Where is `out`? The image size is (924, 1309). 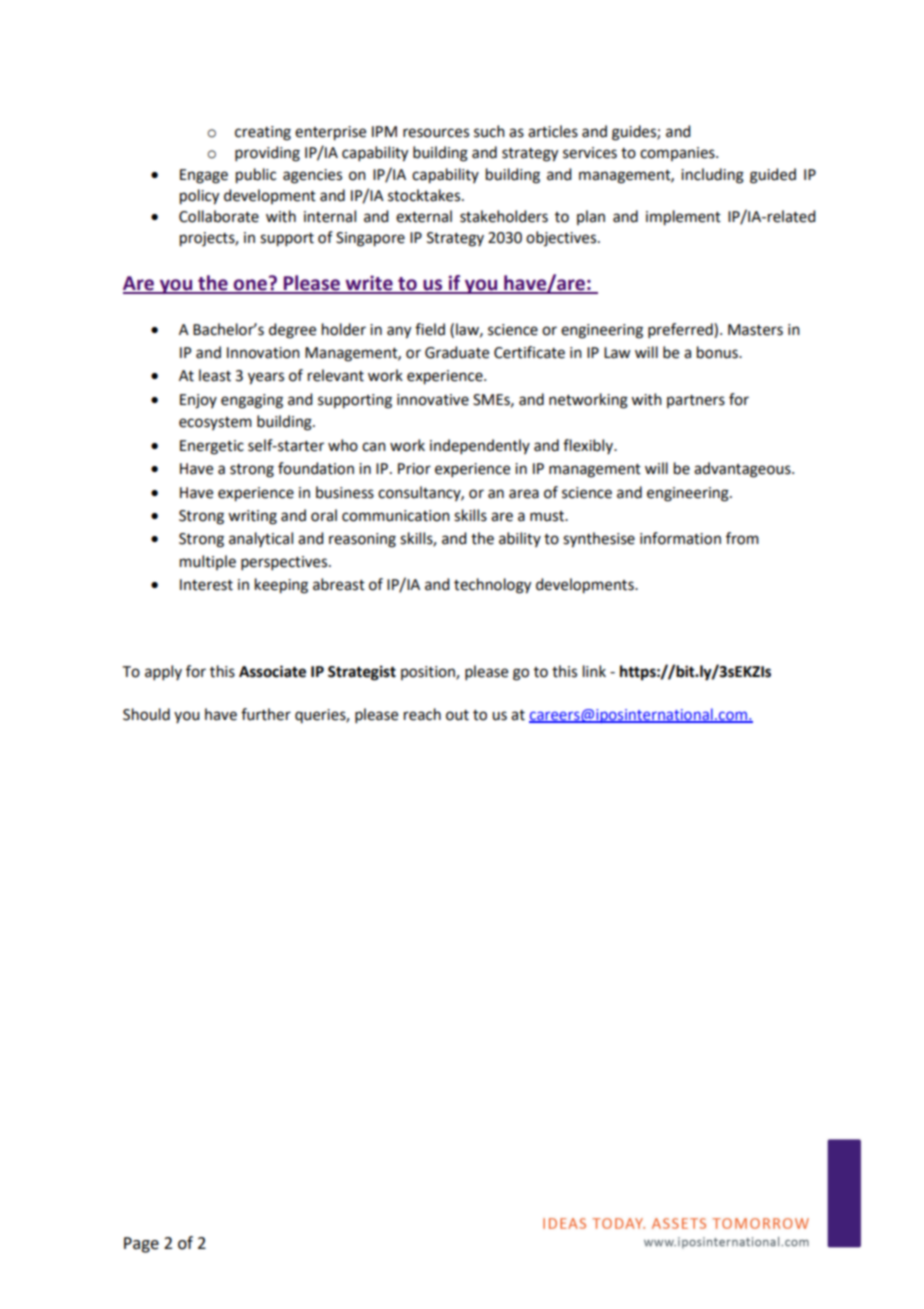
out is located at coordinates (457, 715).
